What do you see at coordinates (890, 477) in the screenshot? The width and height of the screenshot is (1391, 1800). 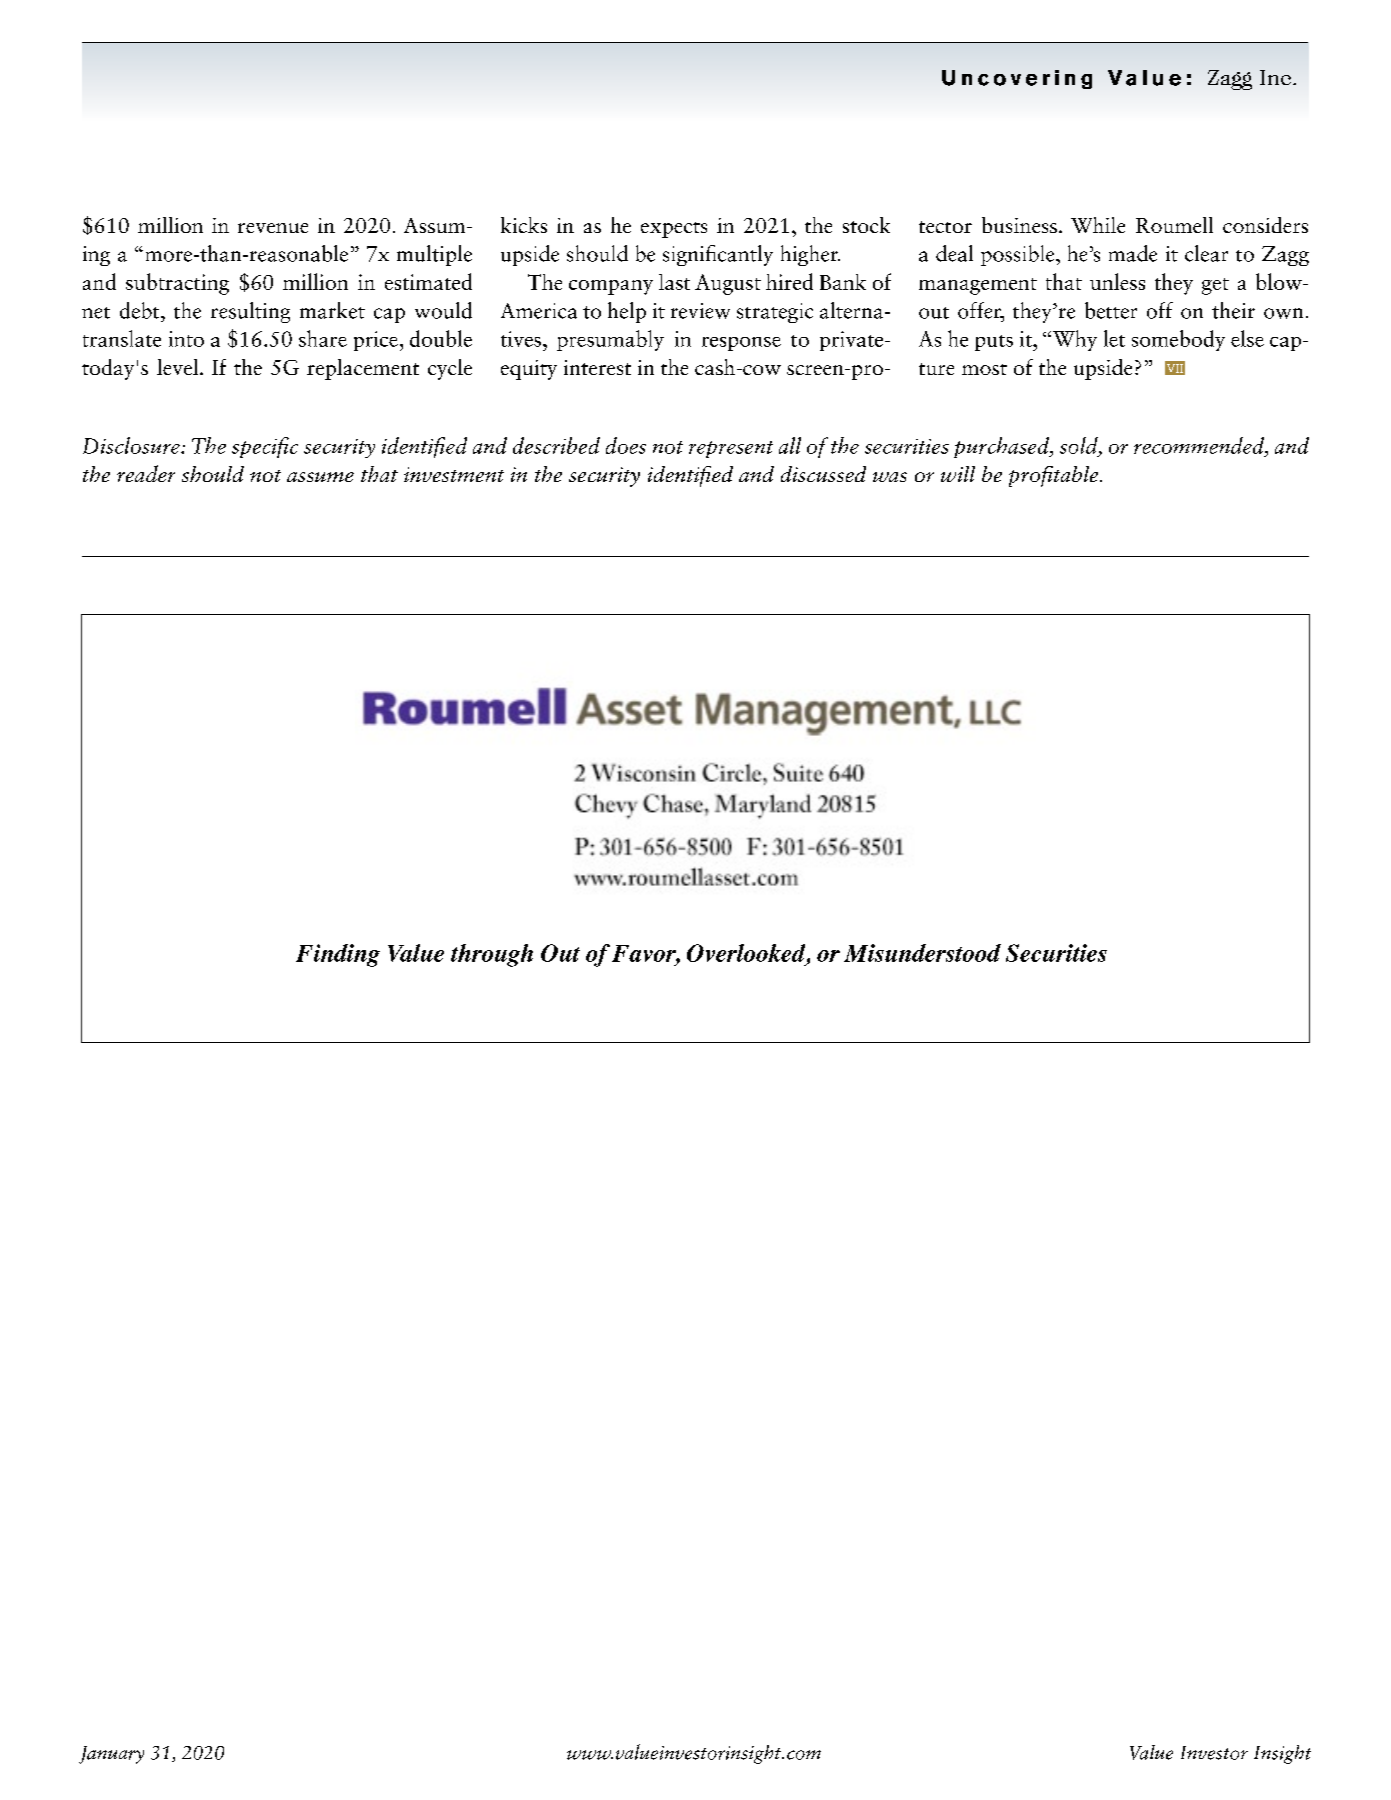 I see `was` at bounding box center [890, 477].
